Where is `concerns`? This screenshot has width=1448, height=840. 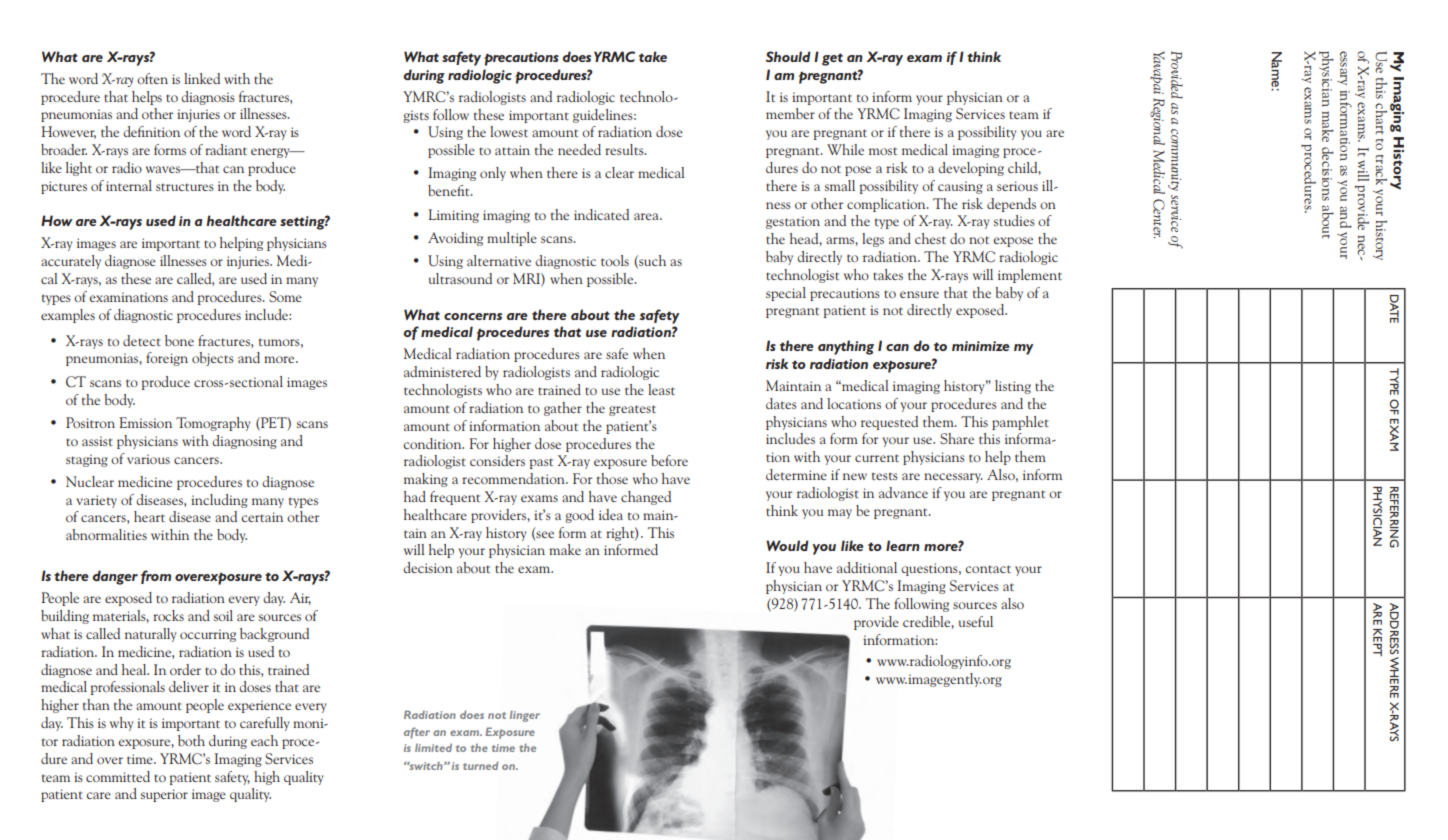 concerns is located at coordinates (473, 316).
